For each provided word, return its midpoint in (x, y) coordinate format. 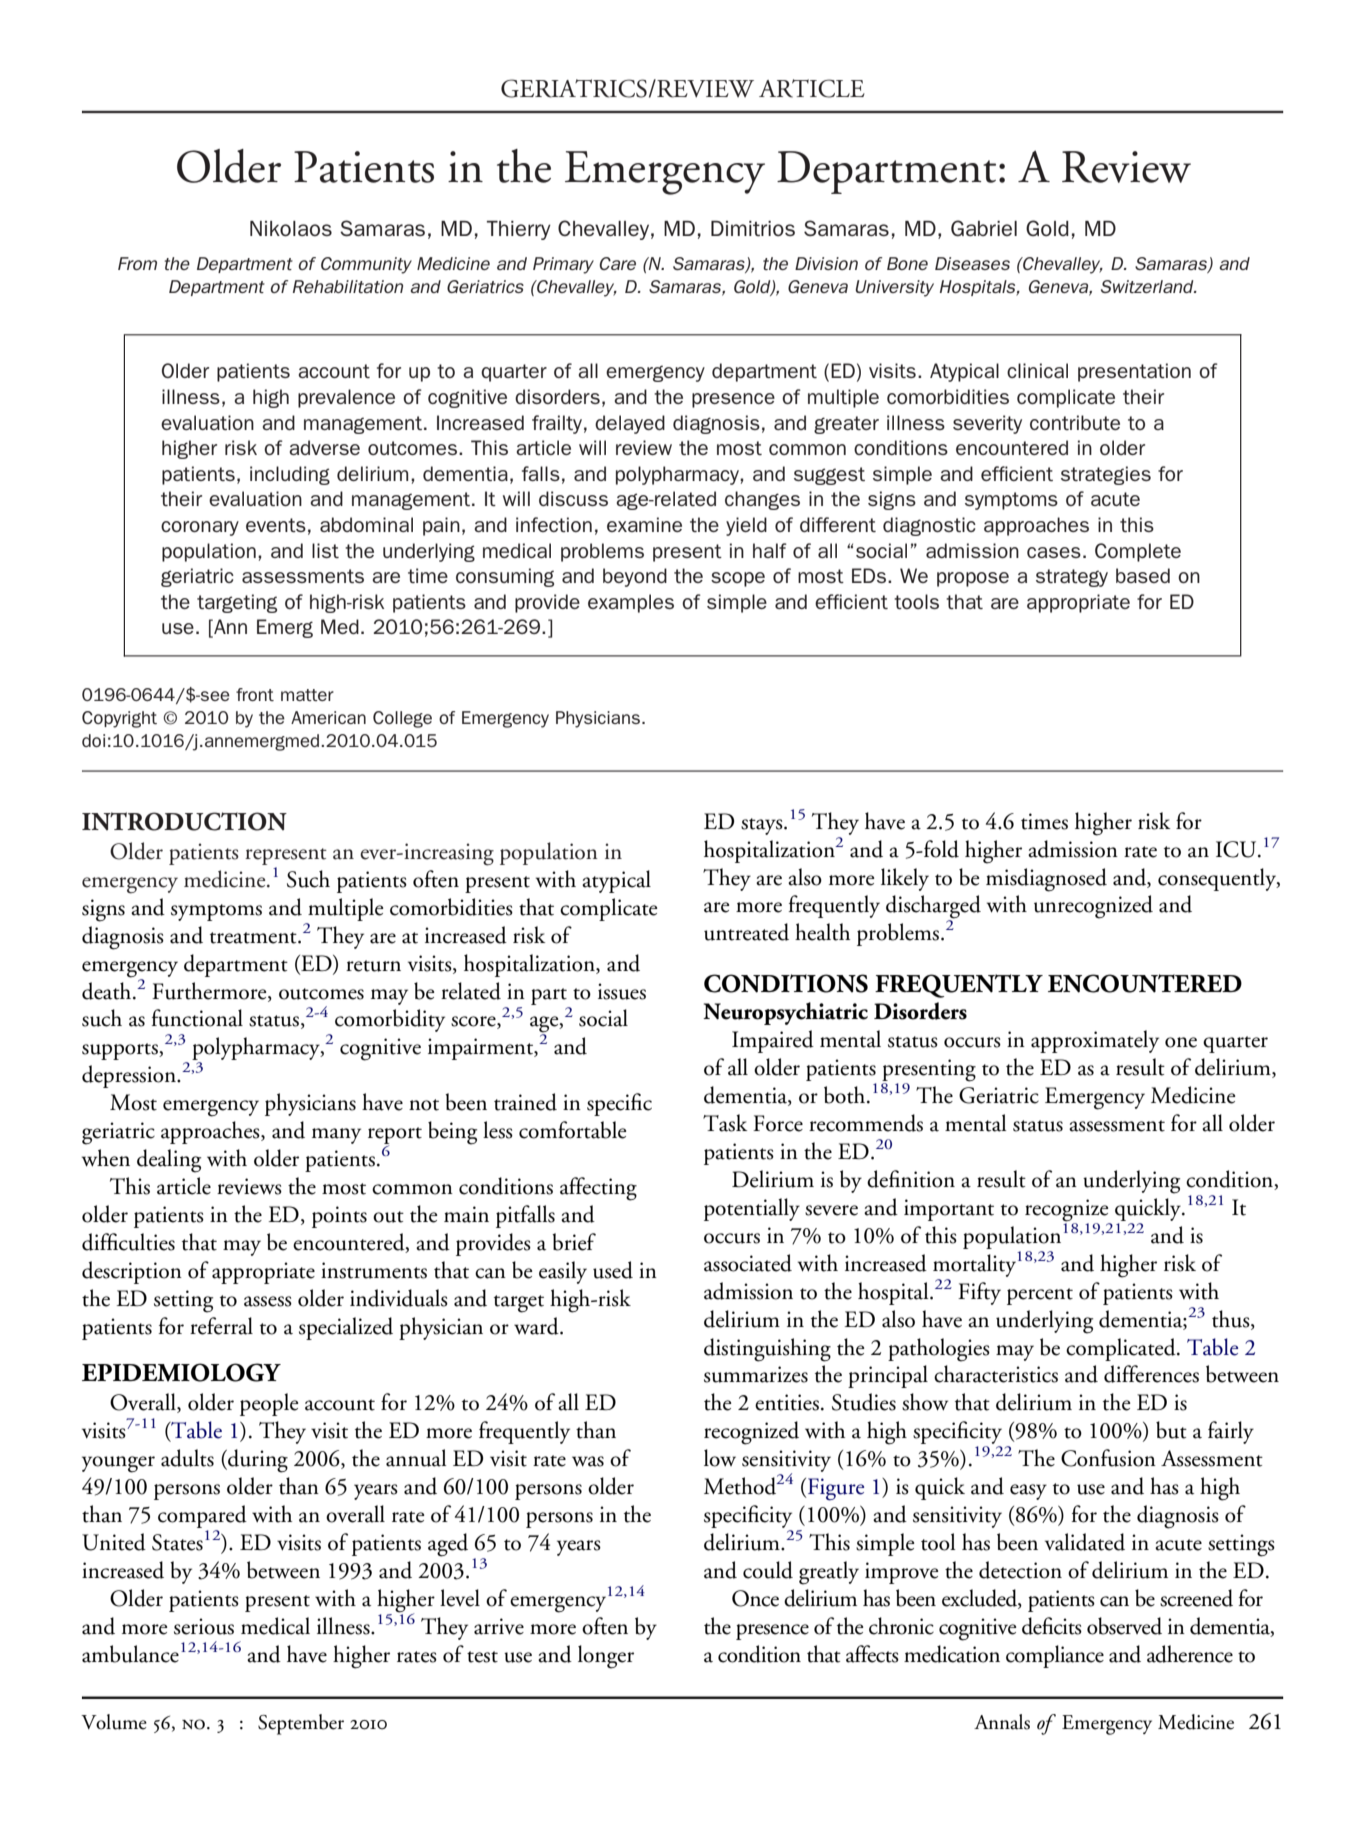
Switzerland (1148, 286)
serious (204, 1626)
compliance (1055, 1656)
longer (606, 1657)
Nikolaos (291, 228)
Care (617, 263)
